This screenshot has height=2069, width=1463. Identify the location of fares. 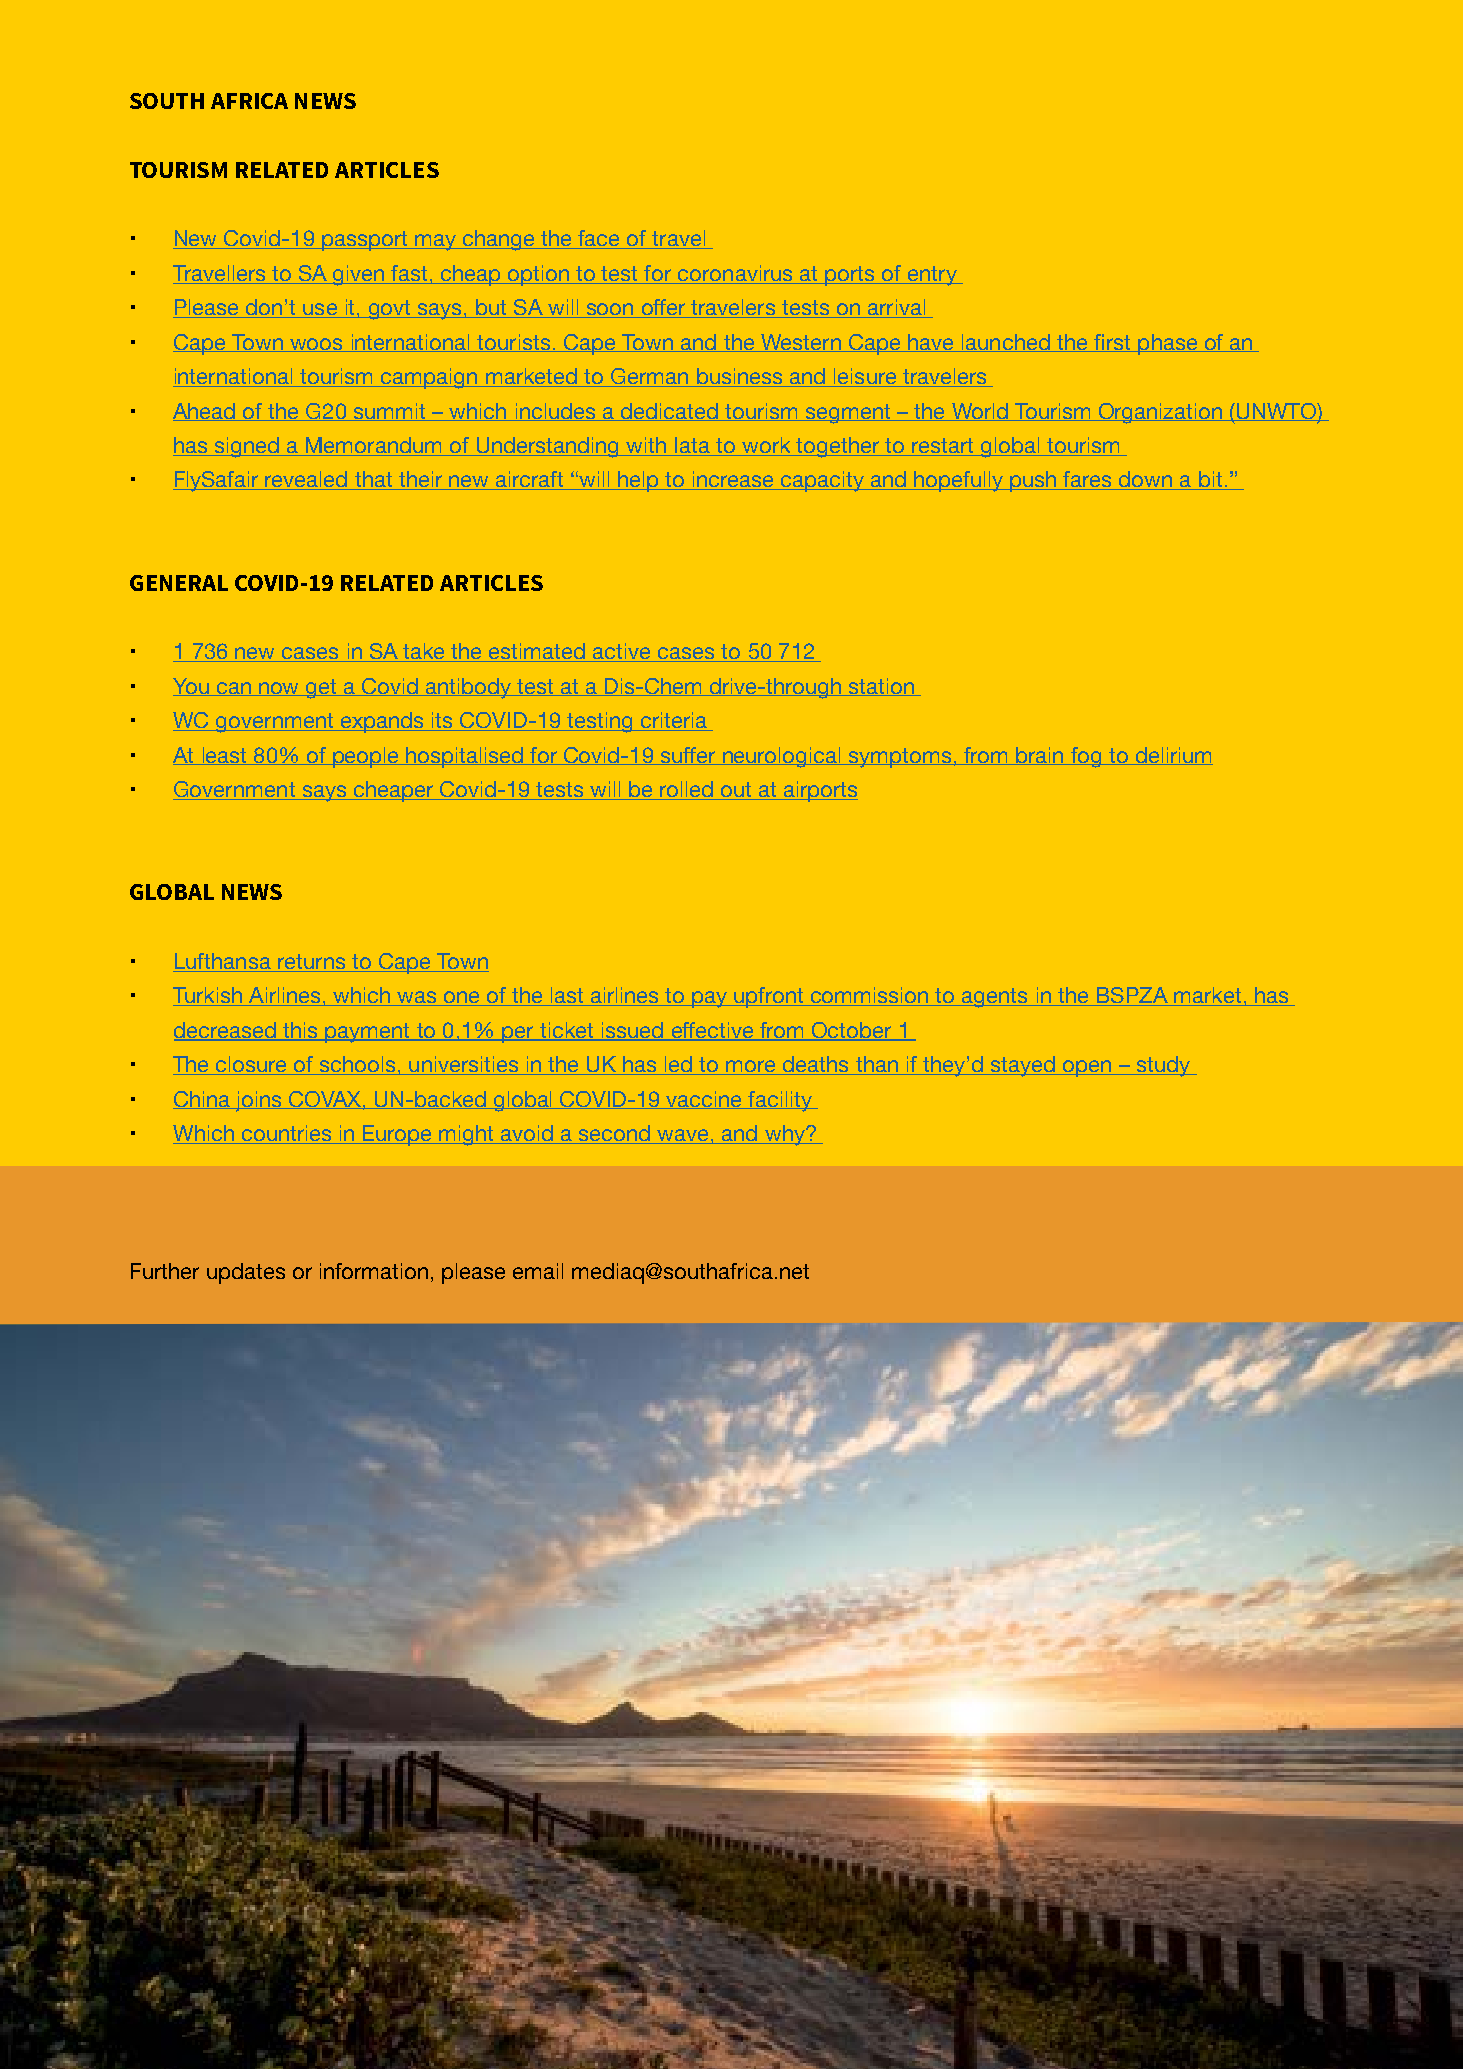
(1088, 480).
